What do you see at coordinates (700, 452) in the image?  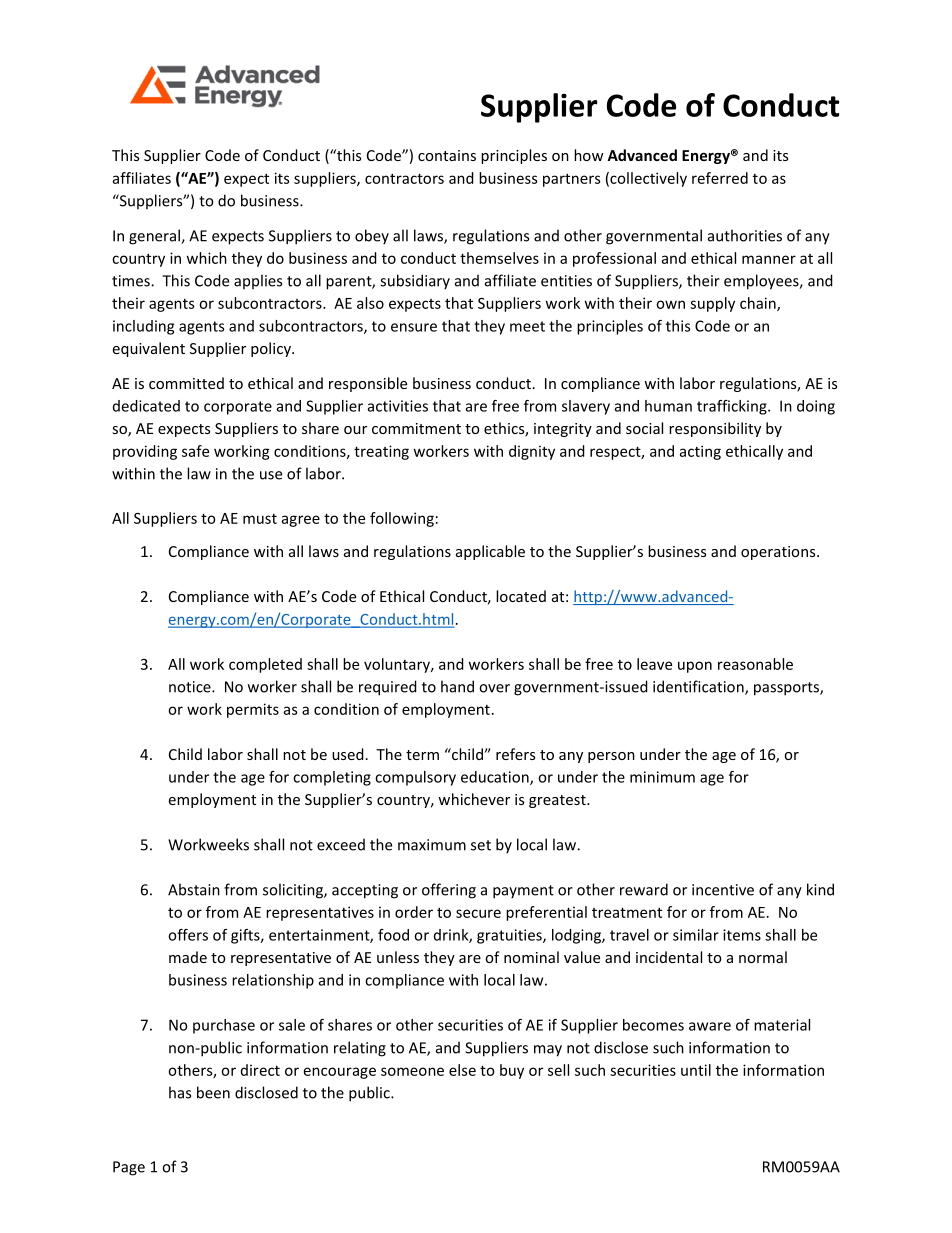 I see `acting` at bounding box center [700, 452].
